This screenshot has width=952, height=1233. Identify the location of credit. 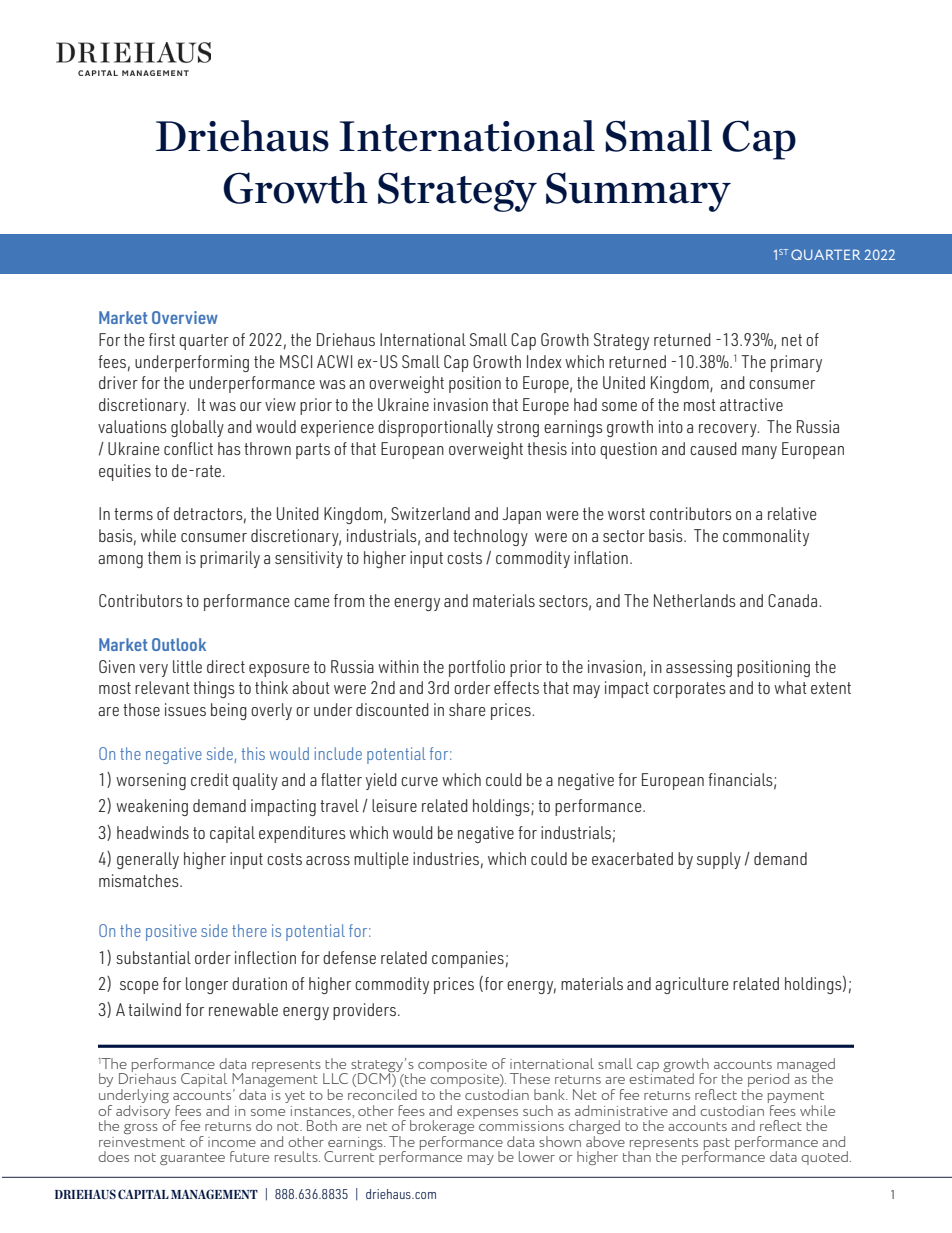
(210, 779).
